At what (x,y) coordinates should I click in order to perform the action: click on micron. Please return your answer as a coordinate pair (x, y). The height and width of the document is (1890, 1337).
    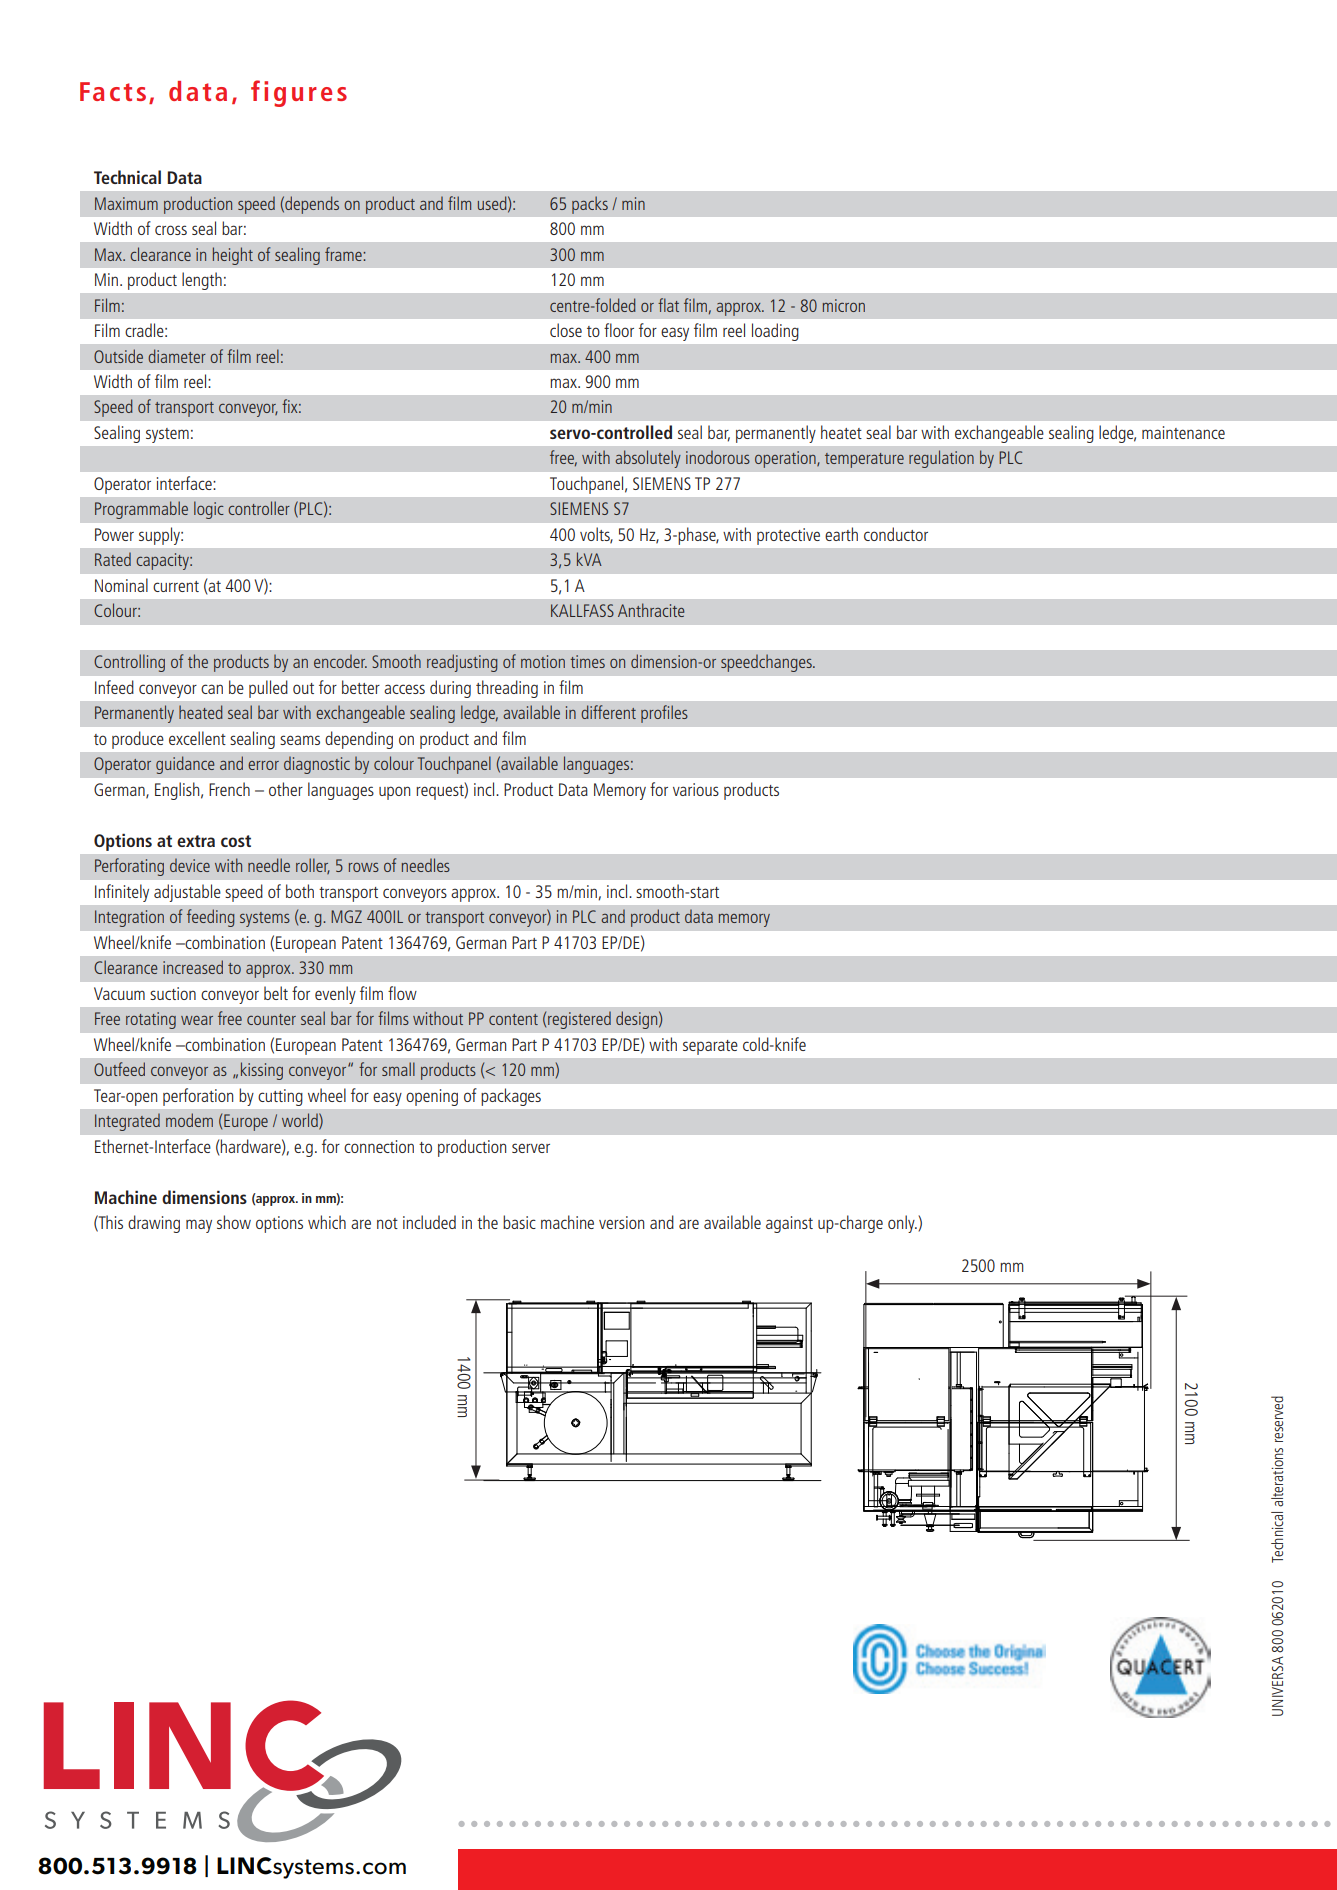
    Looking at the image, I should click on (844, 305).
